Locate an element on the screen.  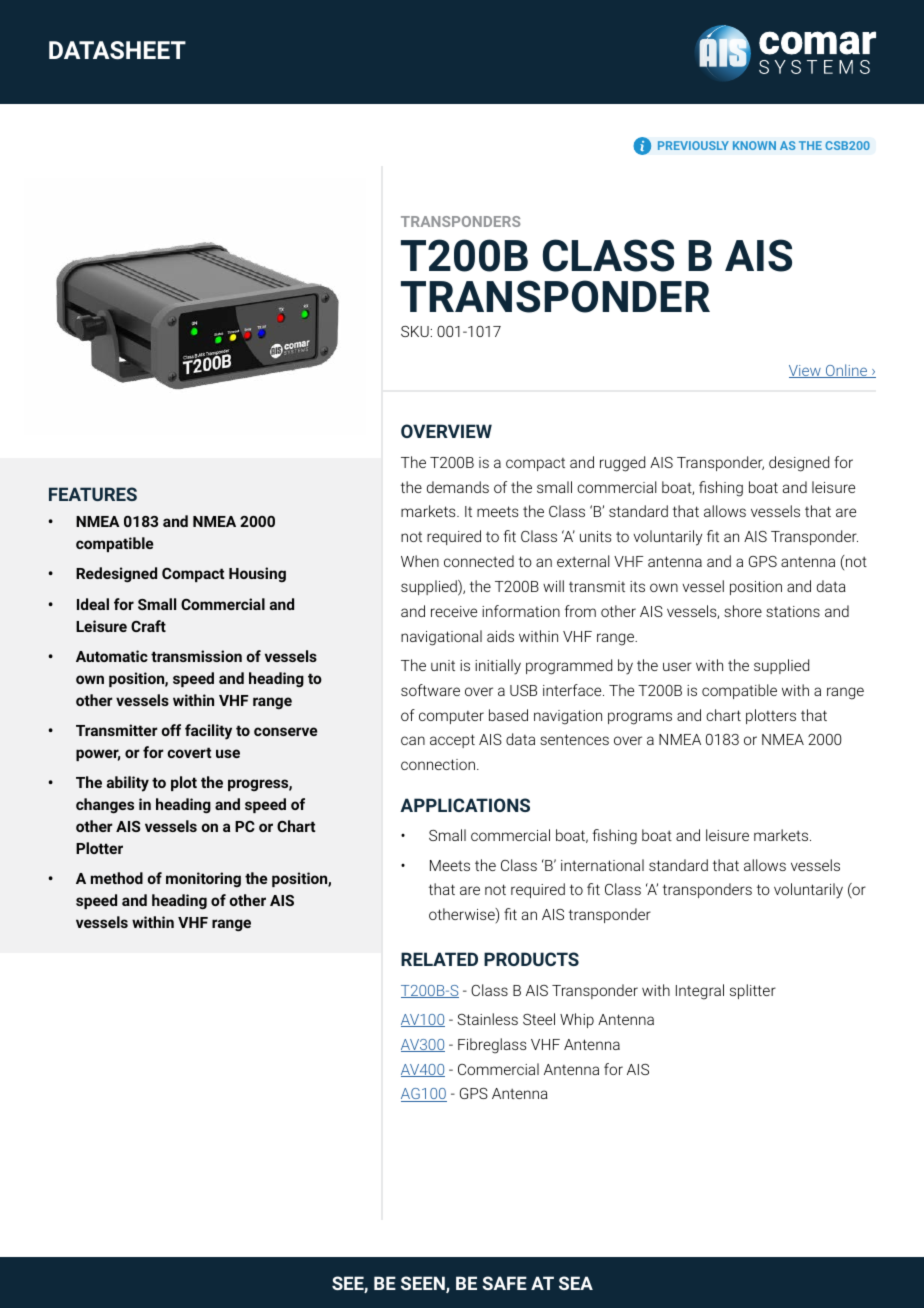
SKU is located at coordinates (415, 331).
